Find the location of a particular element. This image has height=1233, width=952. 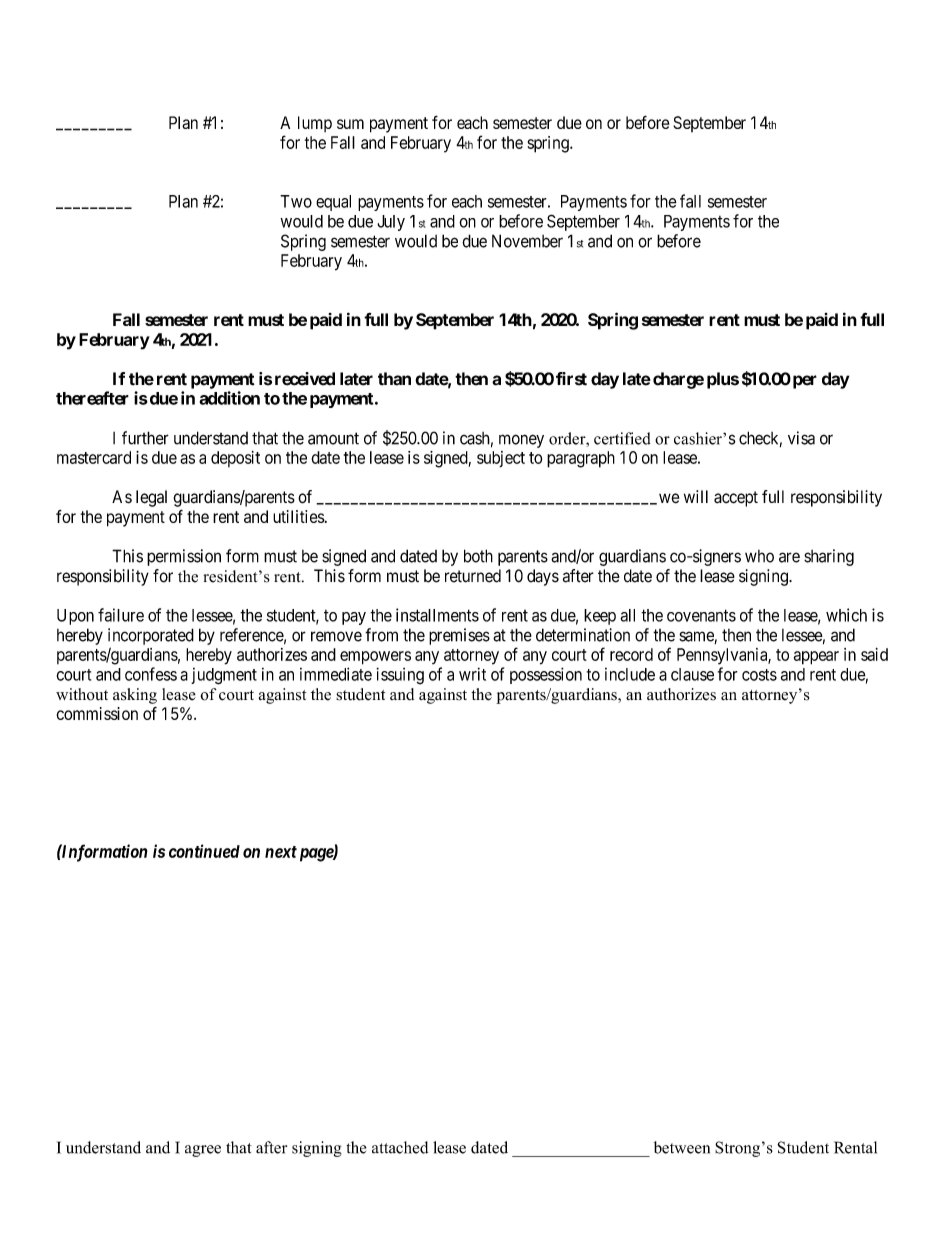

sum is located at coordinates (350, 124).
